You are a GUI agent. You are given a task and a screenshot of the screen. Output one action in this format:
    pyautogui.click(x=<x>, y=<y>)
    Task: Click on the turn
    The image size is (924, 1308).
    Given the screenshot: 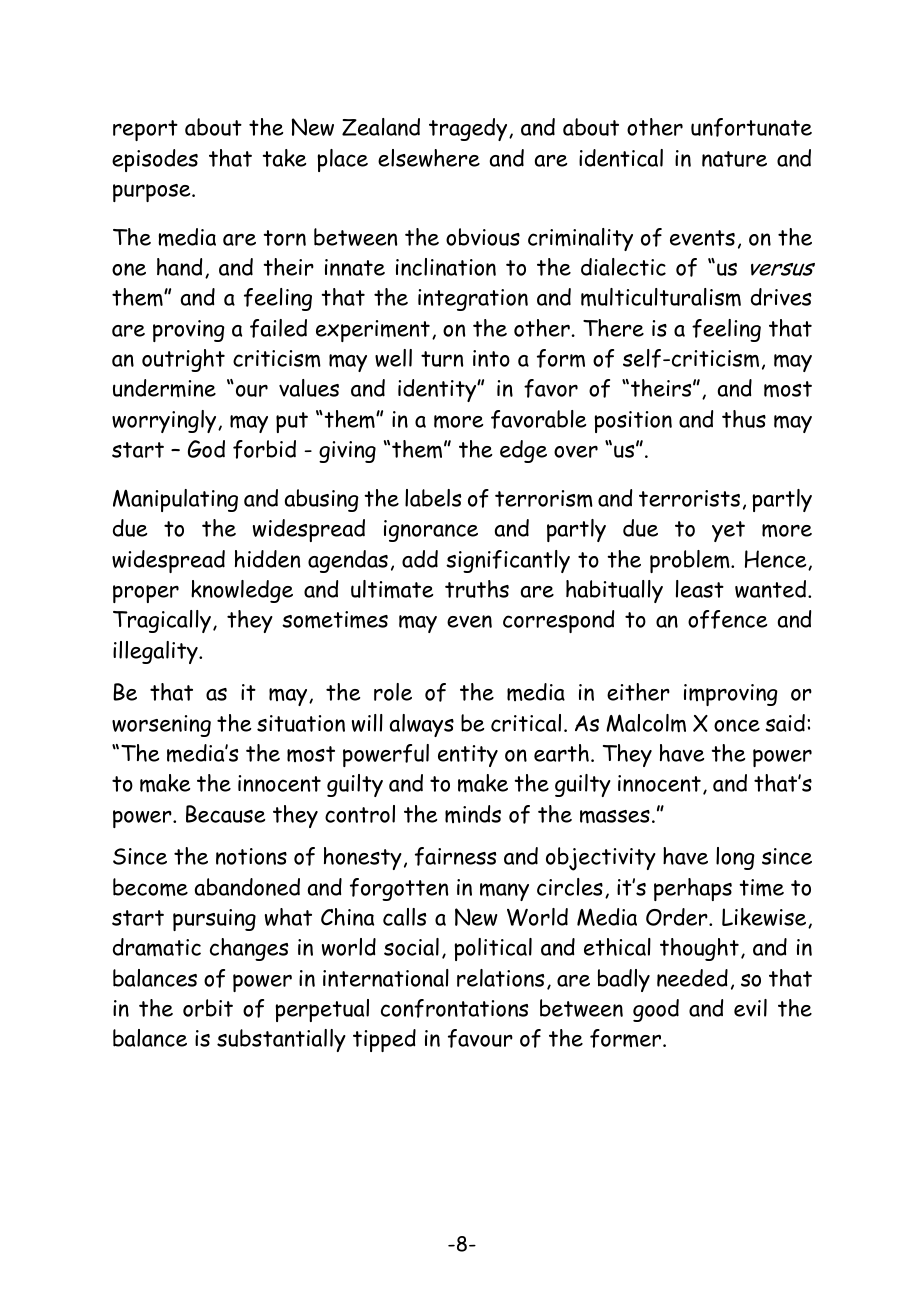 What is the action you would take?
    pyautogui.click(x=442, y=359)
